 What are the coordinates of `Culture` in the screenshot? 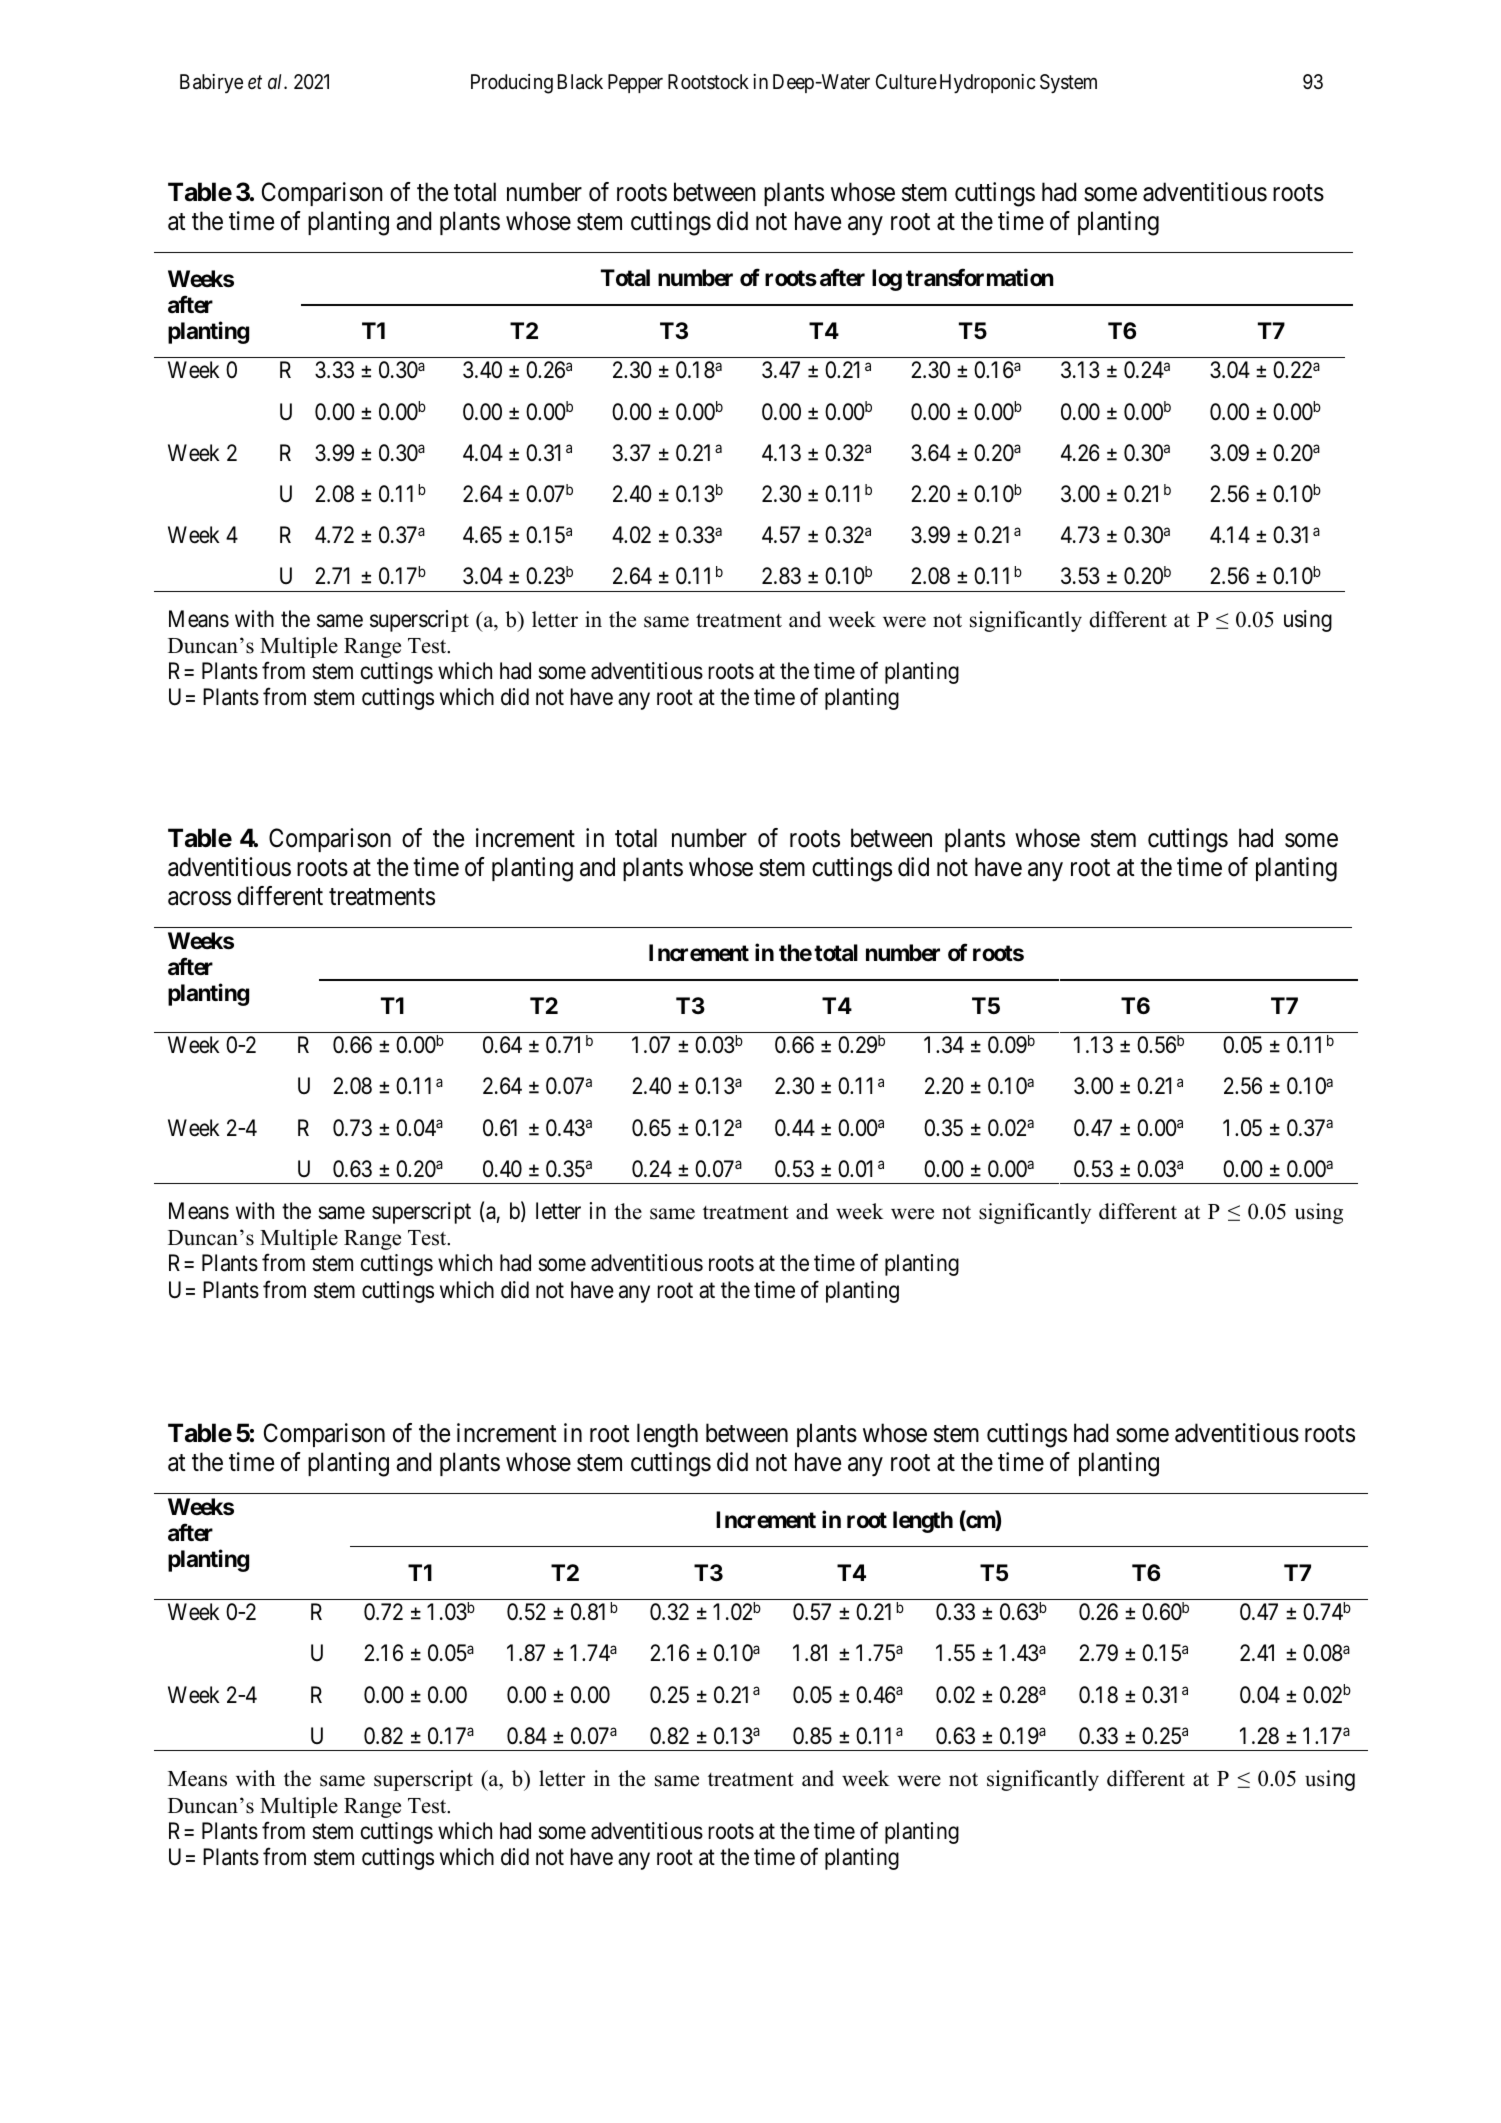 It's located at (906, 81).
